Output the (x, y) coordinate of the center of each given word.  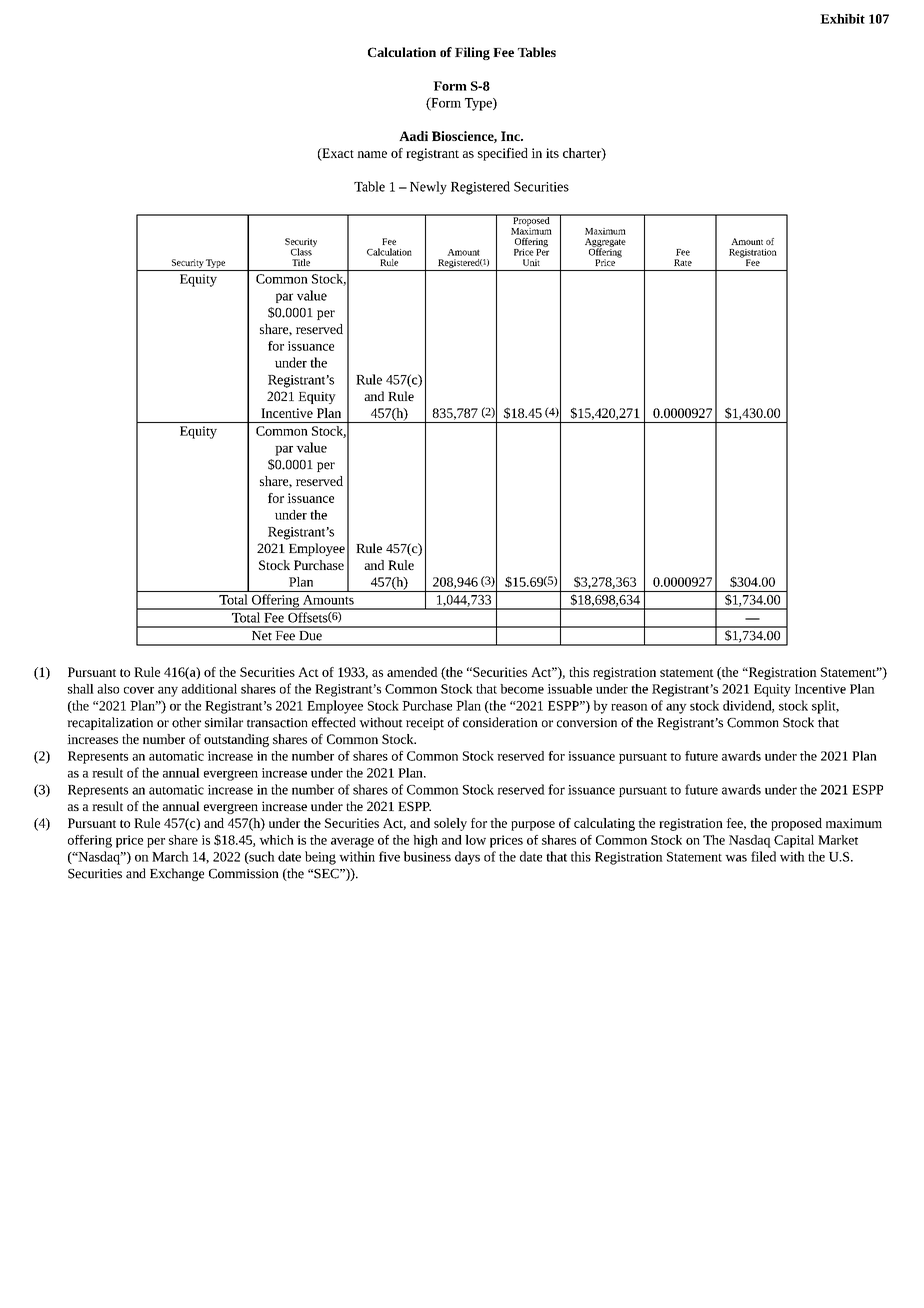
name (372, 154)
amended (412, 672)
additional (209, 689)
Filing (472, 53)
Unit (531, 262)
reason (629, 707)
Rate (683, 262)
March (170, 856)
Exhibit (842, 19)
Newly (428, 188)
